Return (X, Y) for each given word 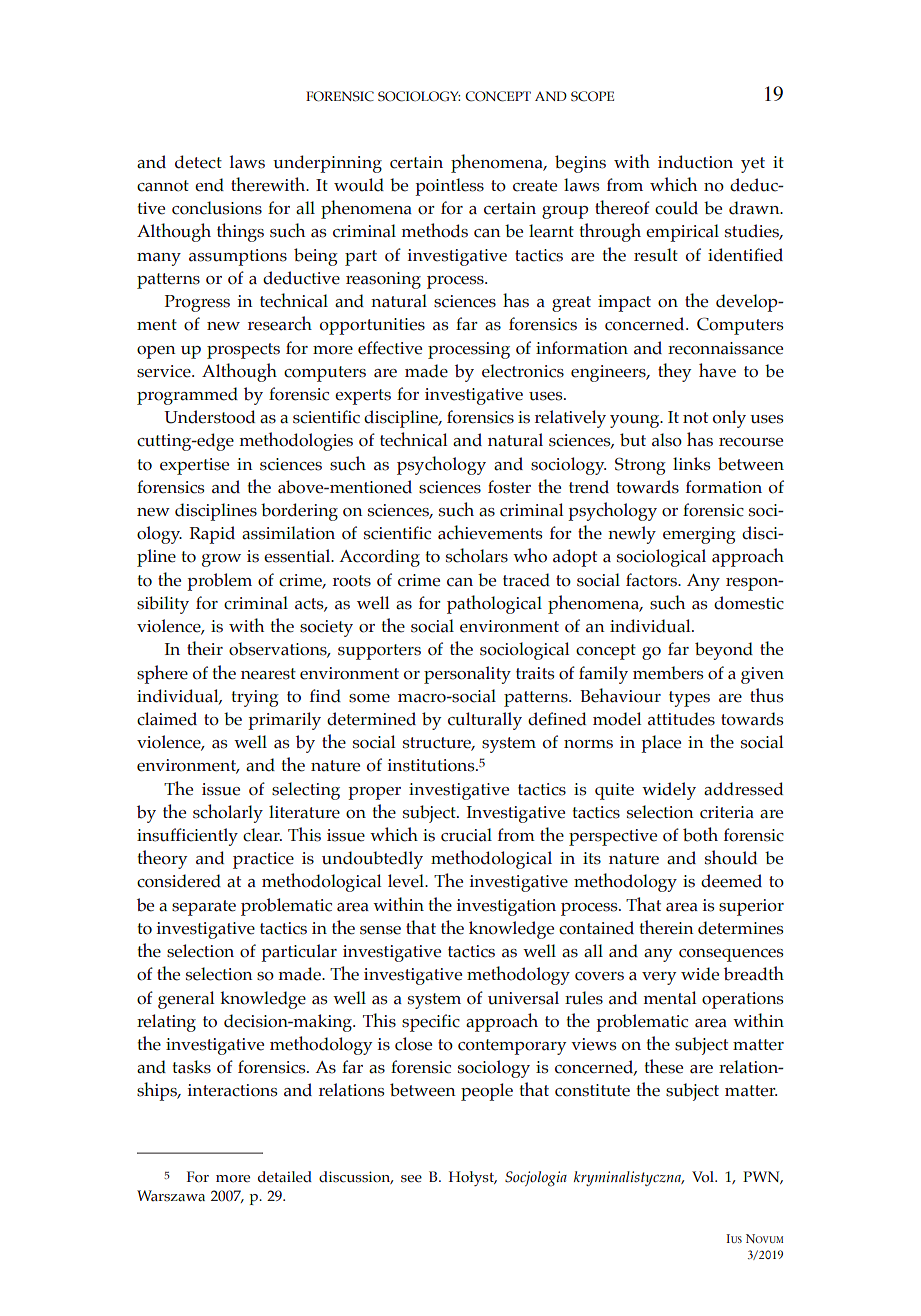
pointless (449, 187)
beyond (724, 651)
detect (198, 162)
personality (467, 675)
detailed (285, 1177)
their (205, 648)
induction (695, 162)
